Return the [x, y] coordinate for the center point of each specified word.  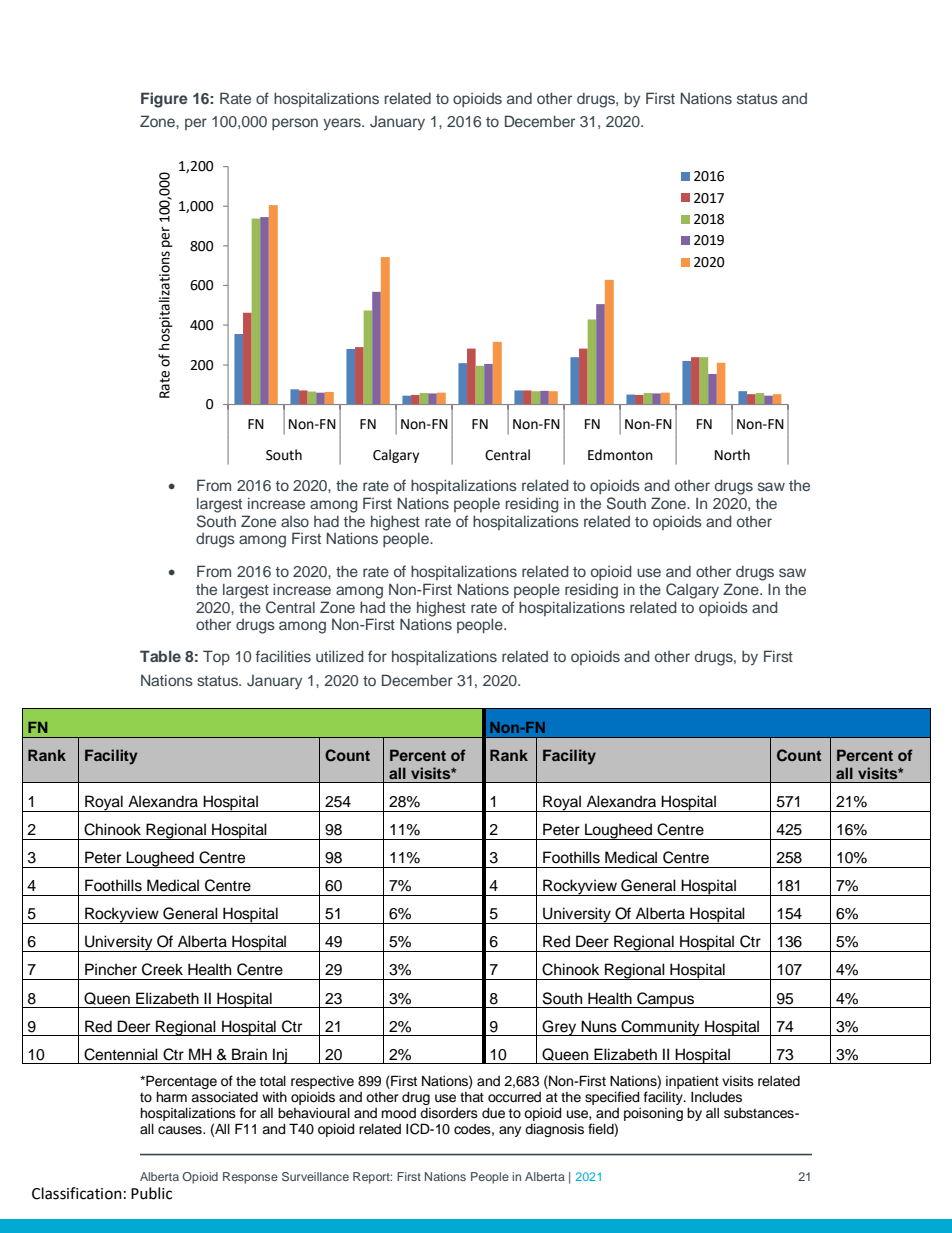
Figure [164, 100]
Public [151, 1193]
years [343, 124]
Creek [162, 969]
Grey [560, 1028]
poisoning [653, 1114]
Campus [665, 1000]
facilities [283, 656]
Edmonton [620, 455]
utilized [340, 656]
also [295, 521]
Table [160, 656]
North [732, 455]
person [295, 124]
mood [398, 1113]
